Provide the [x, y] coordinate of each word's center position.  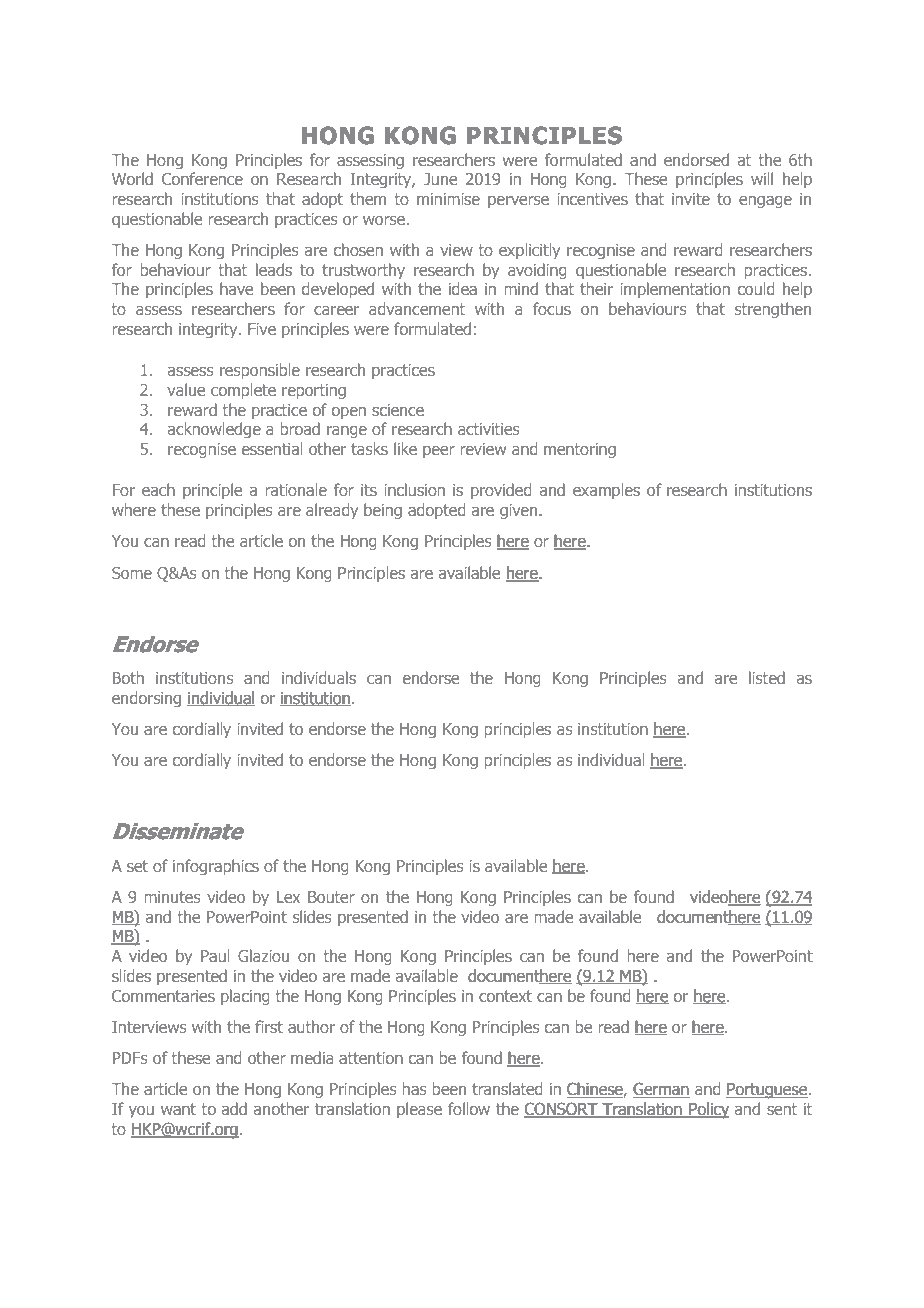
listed [767, 677]
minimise [448, 199]
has [415, 1088]
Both [128, 677]
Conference [202, 178]
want [178, 1109]
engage [765, 202]
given [520, 511]
